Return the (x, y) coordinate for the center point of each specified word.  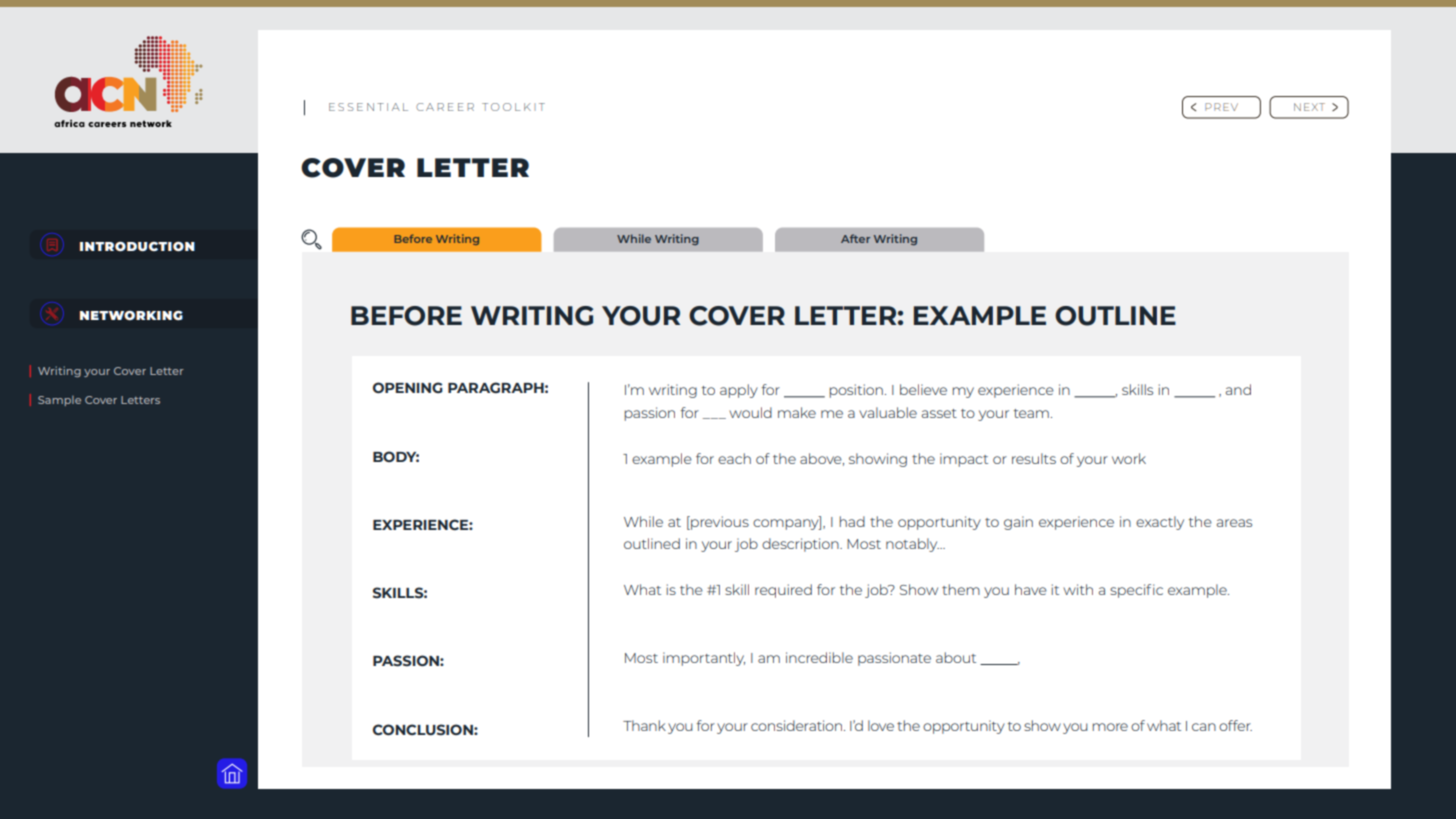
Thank (644, 725)
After (855, 238)
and (1238, 389)
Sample (59, 401)
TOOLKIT (513, 107)
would (750, 412)
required (783, 591)
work (1129, 458)
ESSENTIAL (368, 107)
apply (739, 391)
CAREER (445, 107)
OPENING (408, 387)
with (1078, 589)
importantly (704, 659)
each (734, 458)
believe (923, 389)
